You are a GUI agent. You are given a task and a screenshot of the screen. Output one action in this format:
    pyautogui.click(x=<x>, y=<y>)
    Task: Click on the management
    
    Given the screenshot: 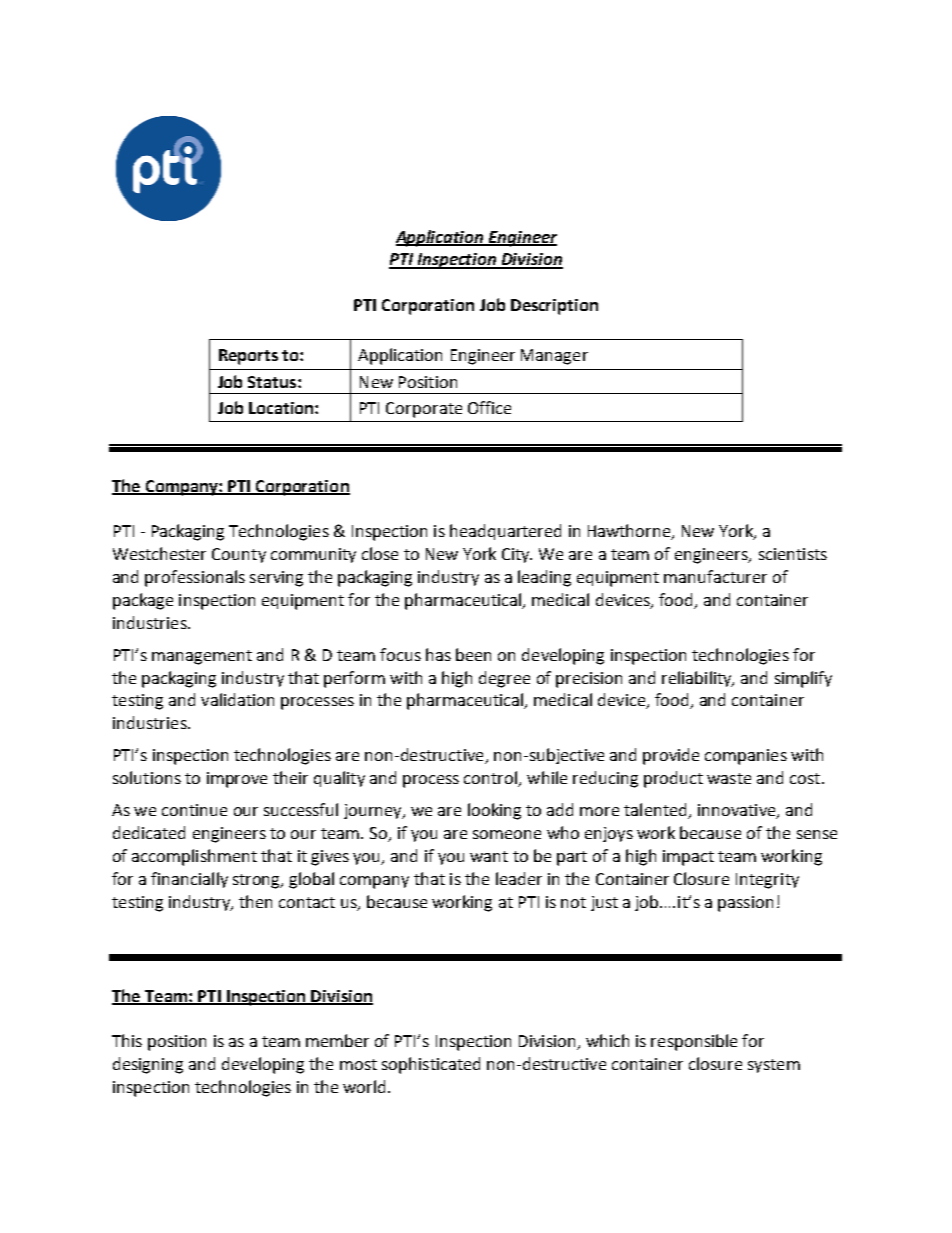 What is the action you would take?
    pyautogui.click(x=202, y=657)
